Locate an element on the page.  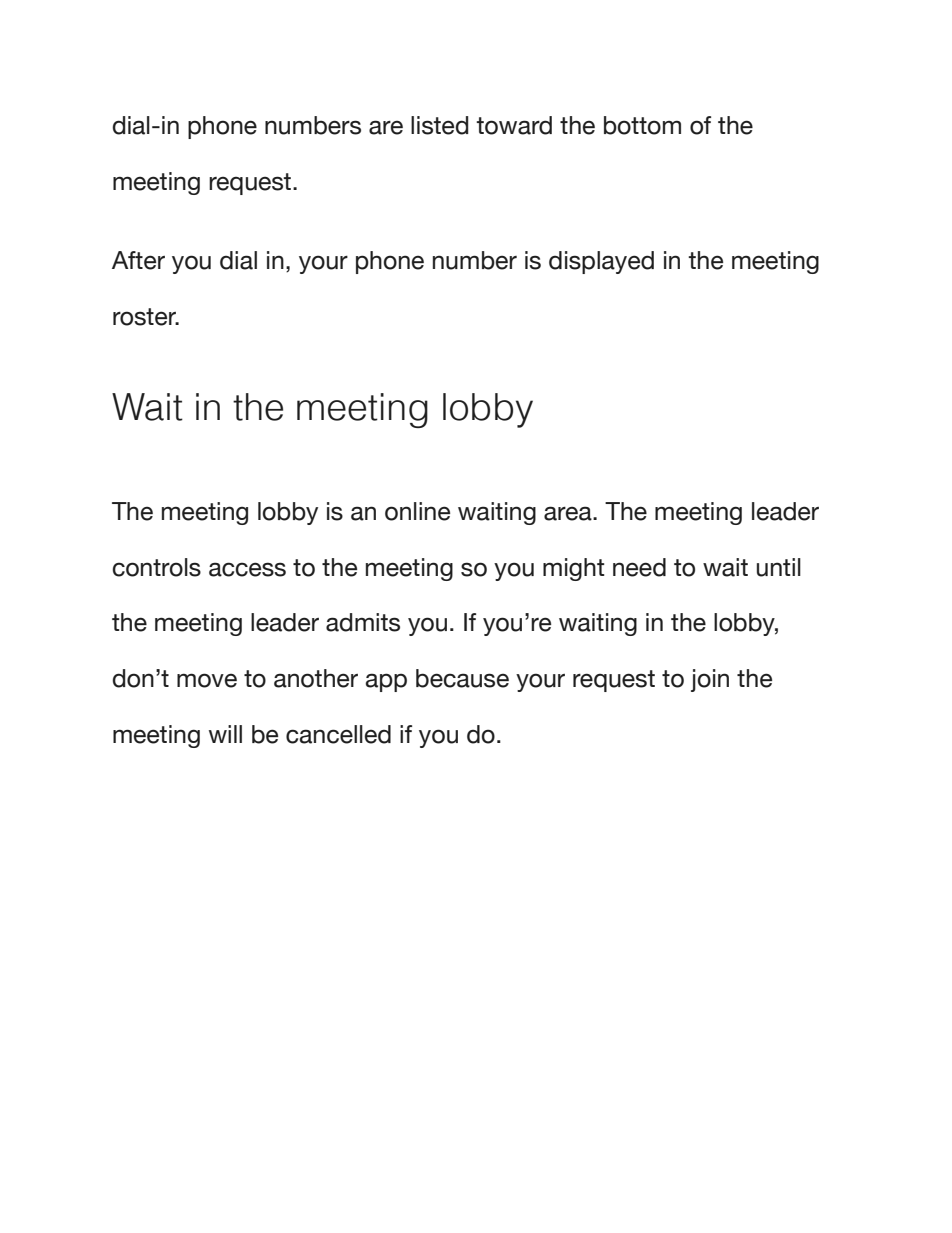
toward is located at coordinates (514, 125).
